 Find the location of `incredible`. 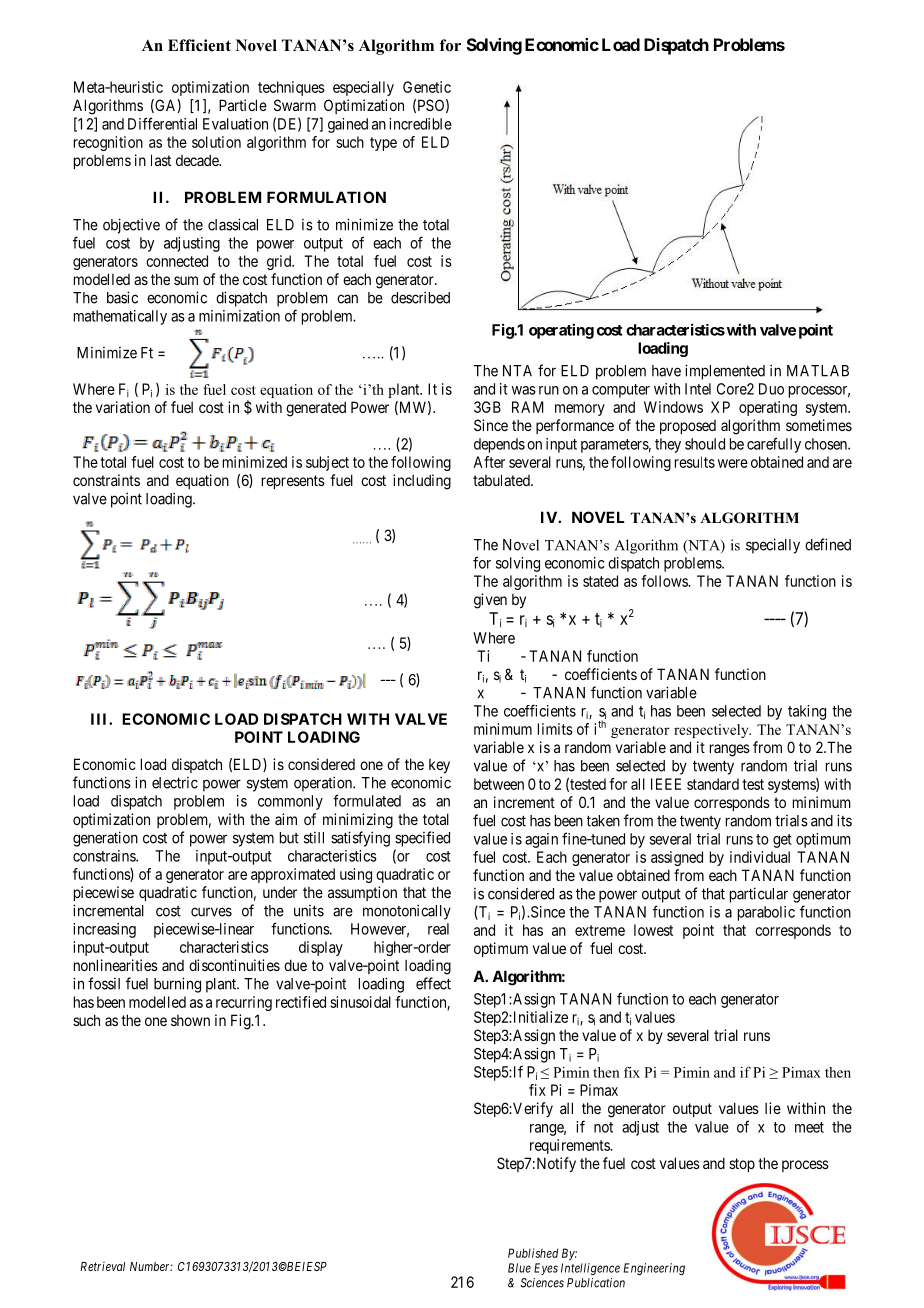

incredible is located at coordinates (420, 124).
